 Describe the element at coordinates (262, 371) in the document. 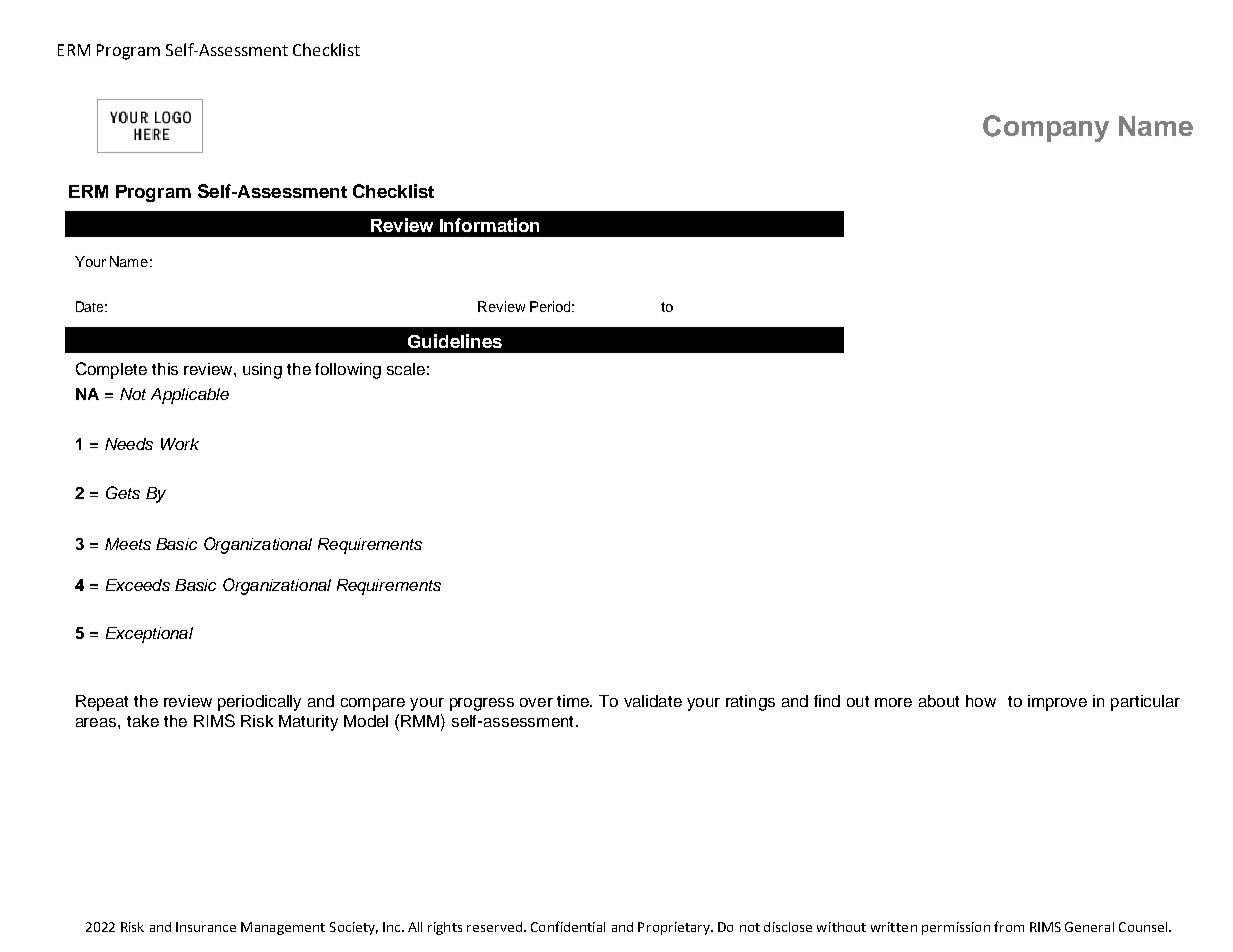

I see `using` at that location.
